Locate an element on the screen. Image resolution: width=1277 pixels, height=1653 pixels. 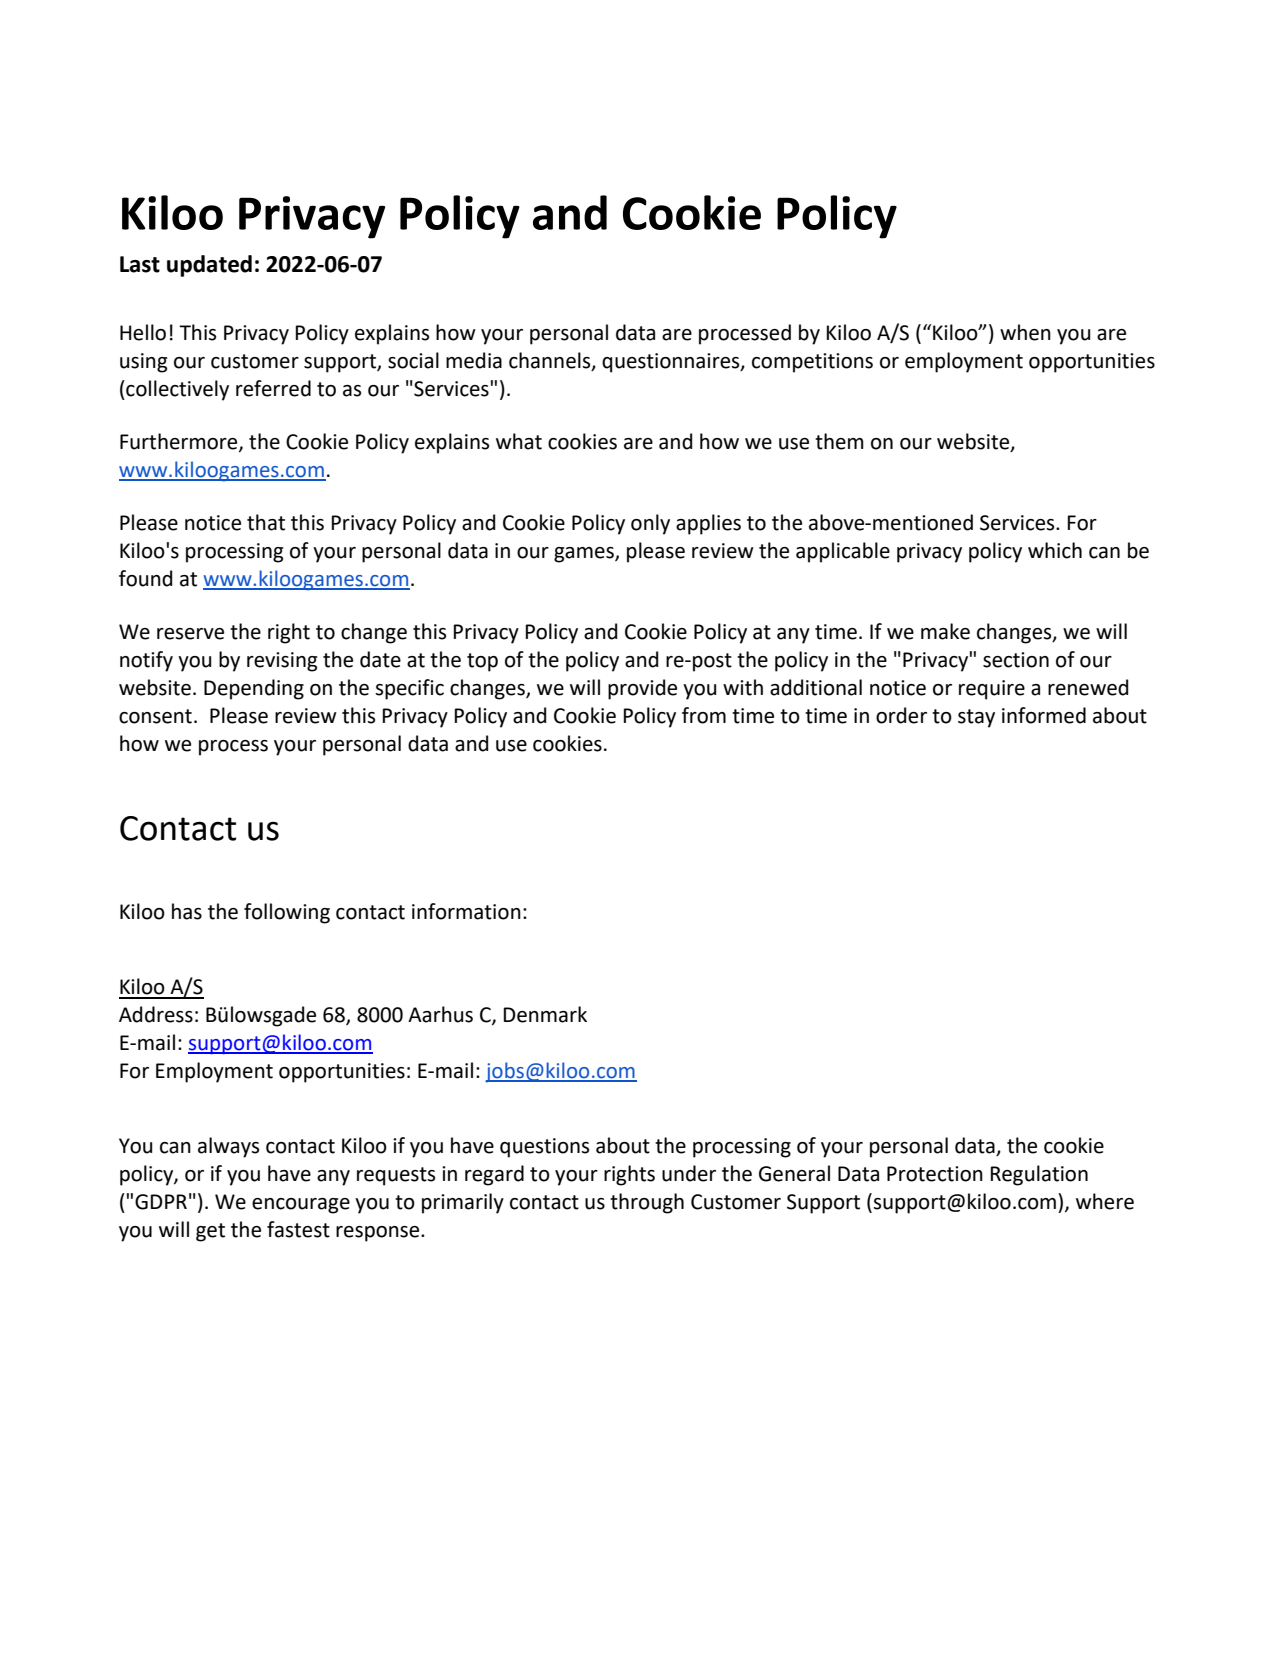
from is located at coordinates (704, 715).
